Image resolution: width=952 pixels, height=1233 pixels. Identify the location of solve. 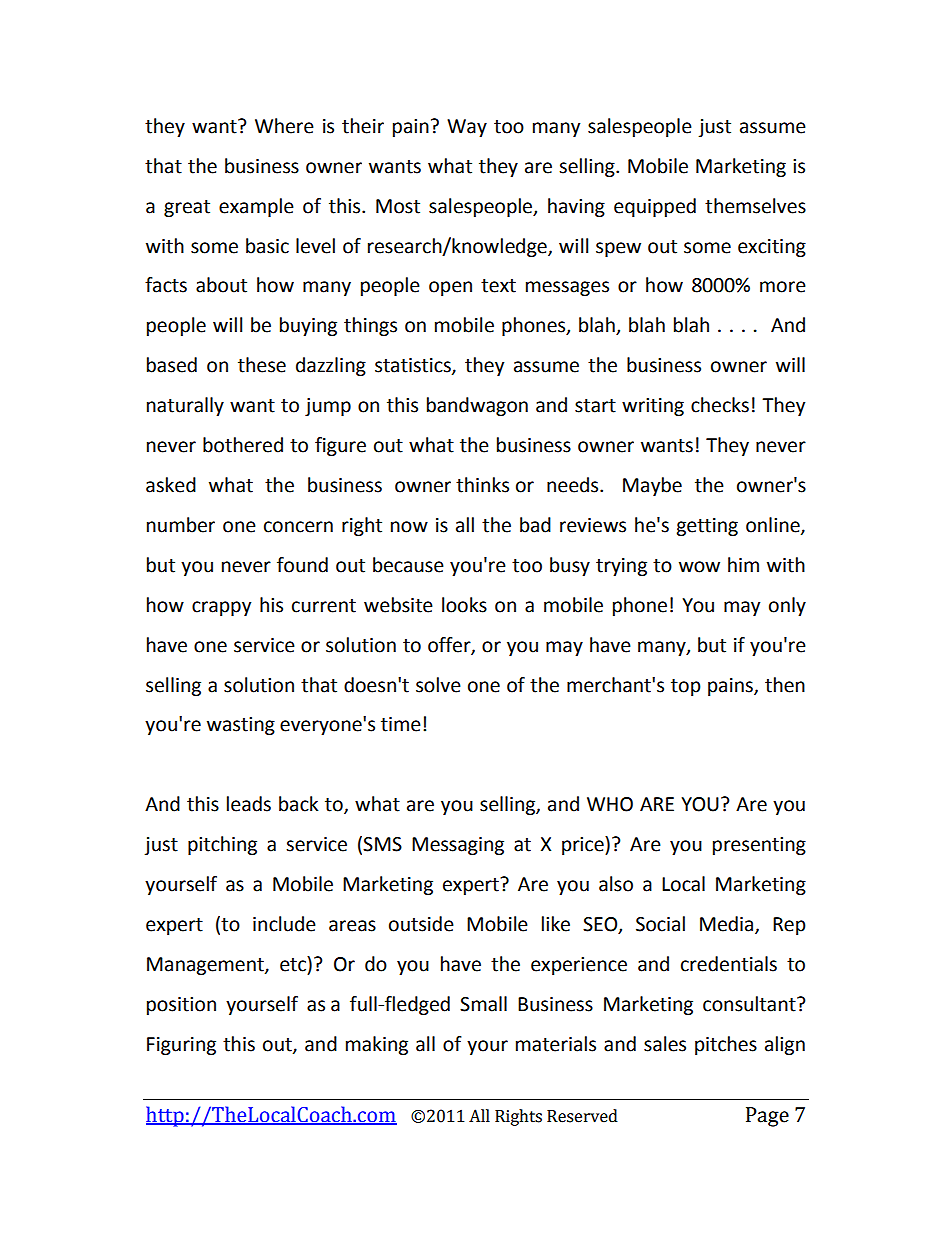
(438, 685).
